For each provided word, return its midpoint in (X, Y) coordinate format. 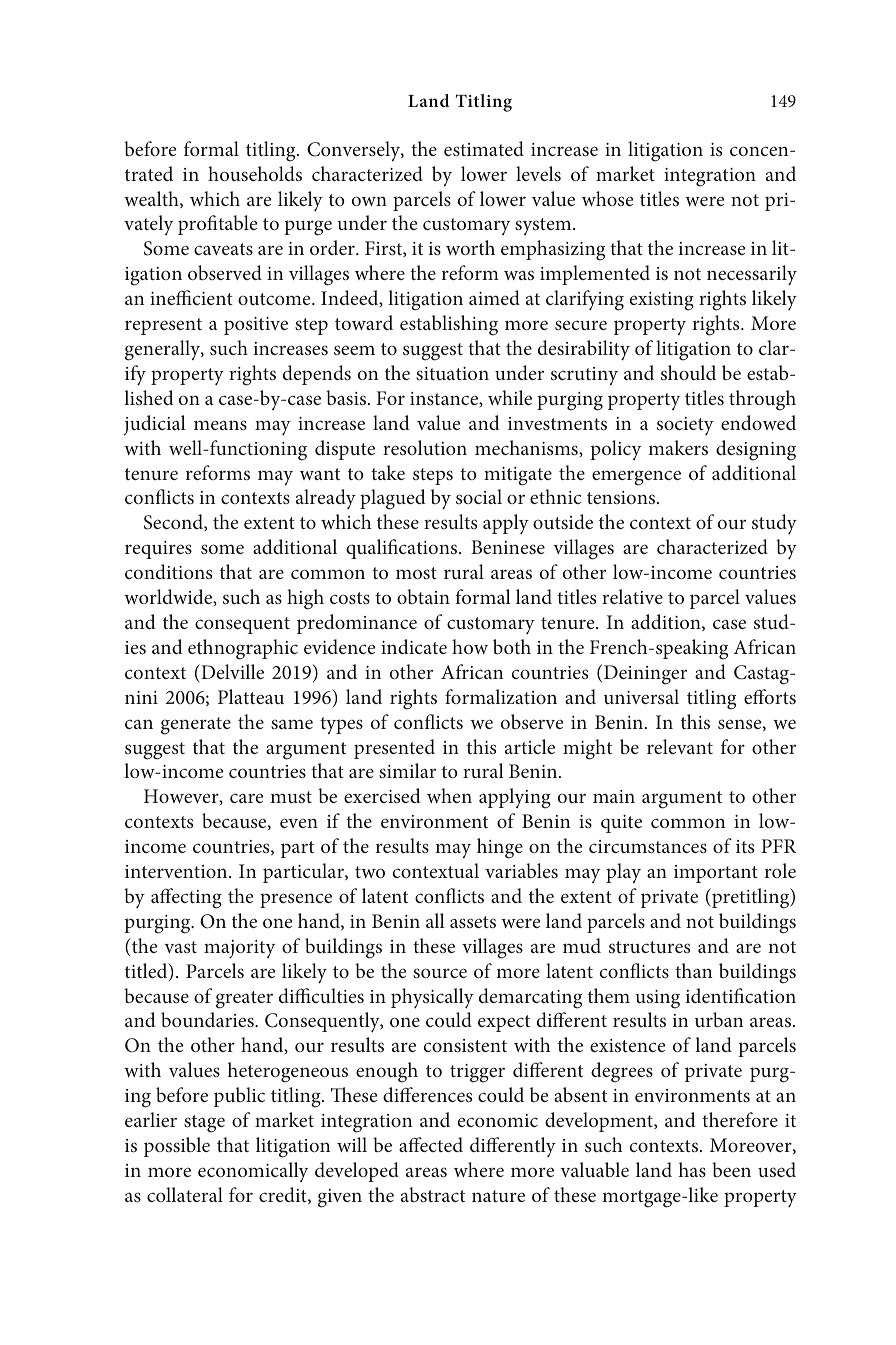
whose (607, 198)
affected (431, 1144)
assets (473, 922)
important (716, 874)
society (685, 426)
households (255, 173)
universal (641, 696)
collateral (185, 1194)
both (512, 646)
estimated (484, 148)
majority (239, 949)
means (220, 425)
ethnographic (243, 649)
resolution (425, 447)
